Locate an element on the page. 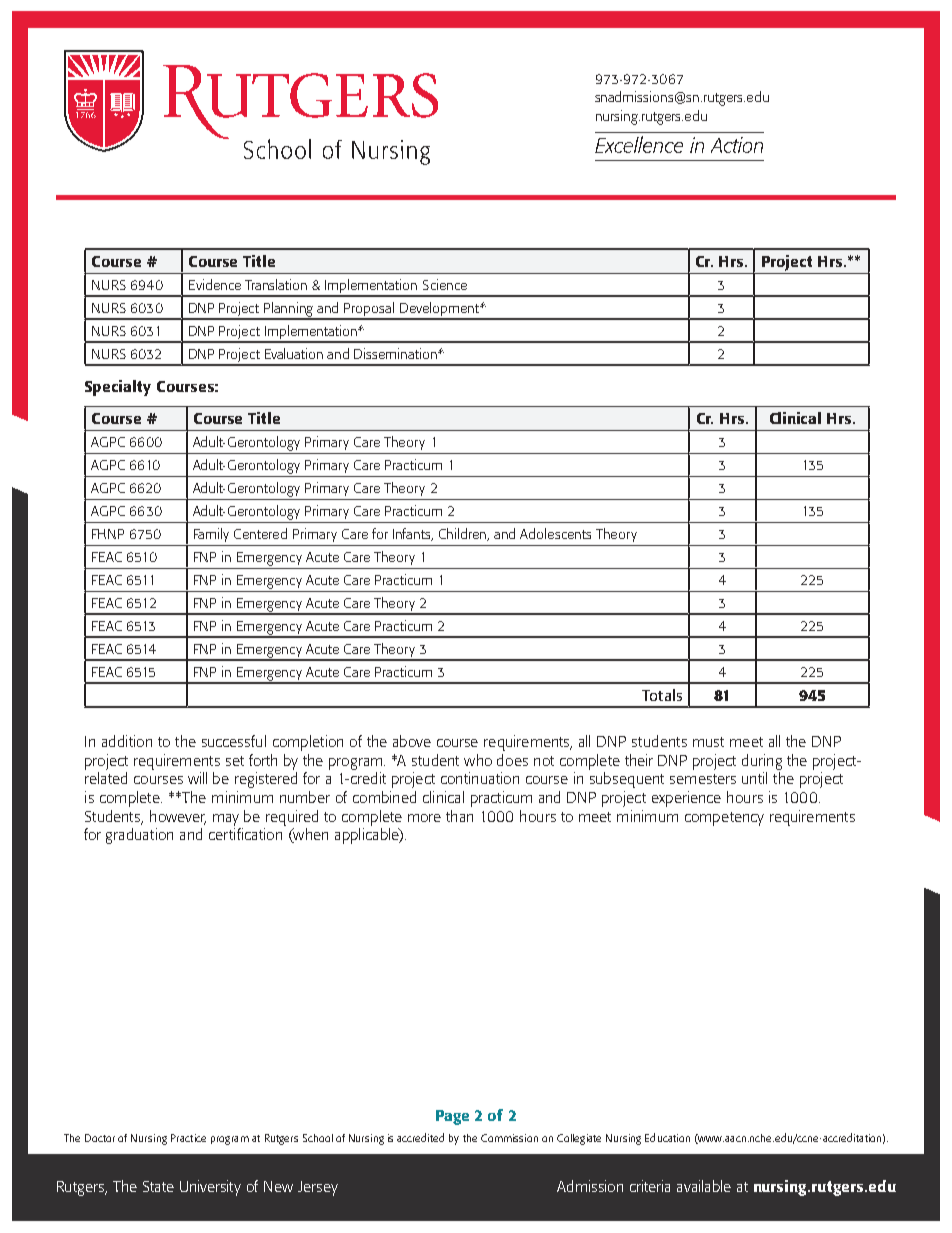 The image size is (952, 1233). competency is located at coordinates (724, 819).
